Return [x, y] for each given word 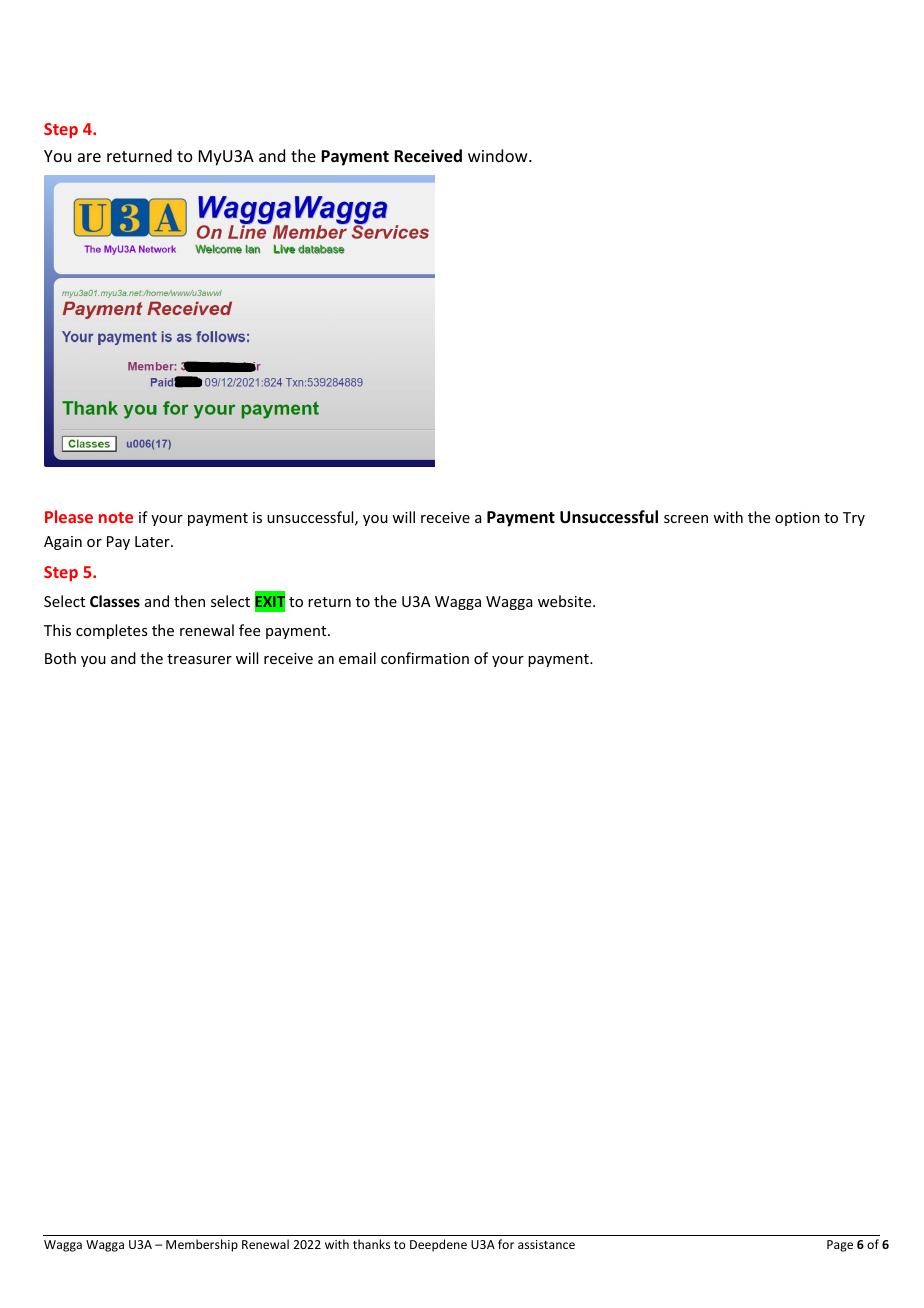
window [499, 155]
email [357, 658]
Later [153, 541]
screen [686, 519]
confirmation [425, 658]
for [506, 1244]
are [89, 157]
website [566, 601]
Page [840, 1246]
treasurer [199, 659]
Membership [202, 1245]
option [797, 519]
